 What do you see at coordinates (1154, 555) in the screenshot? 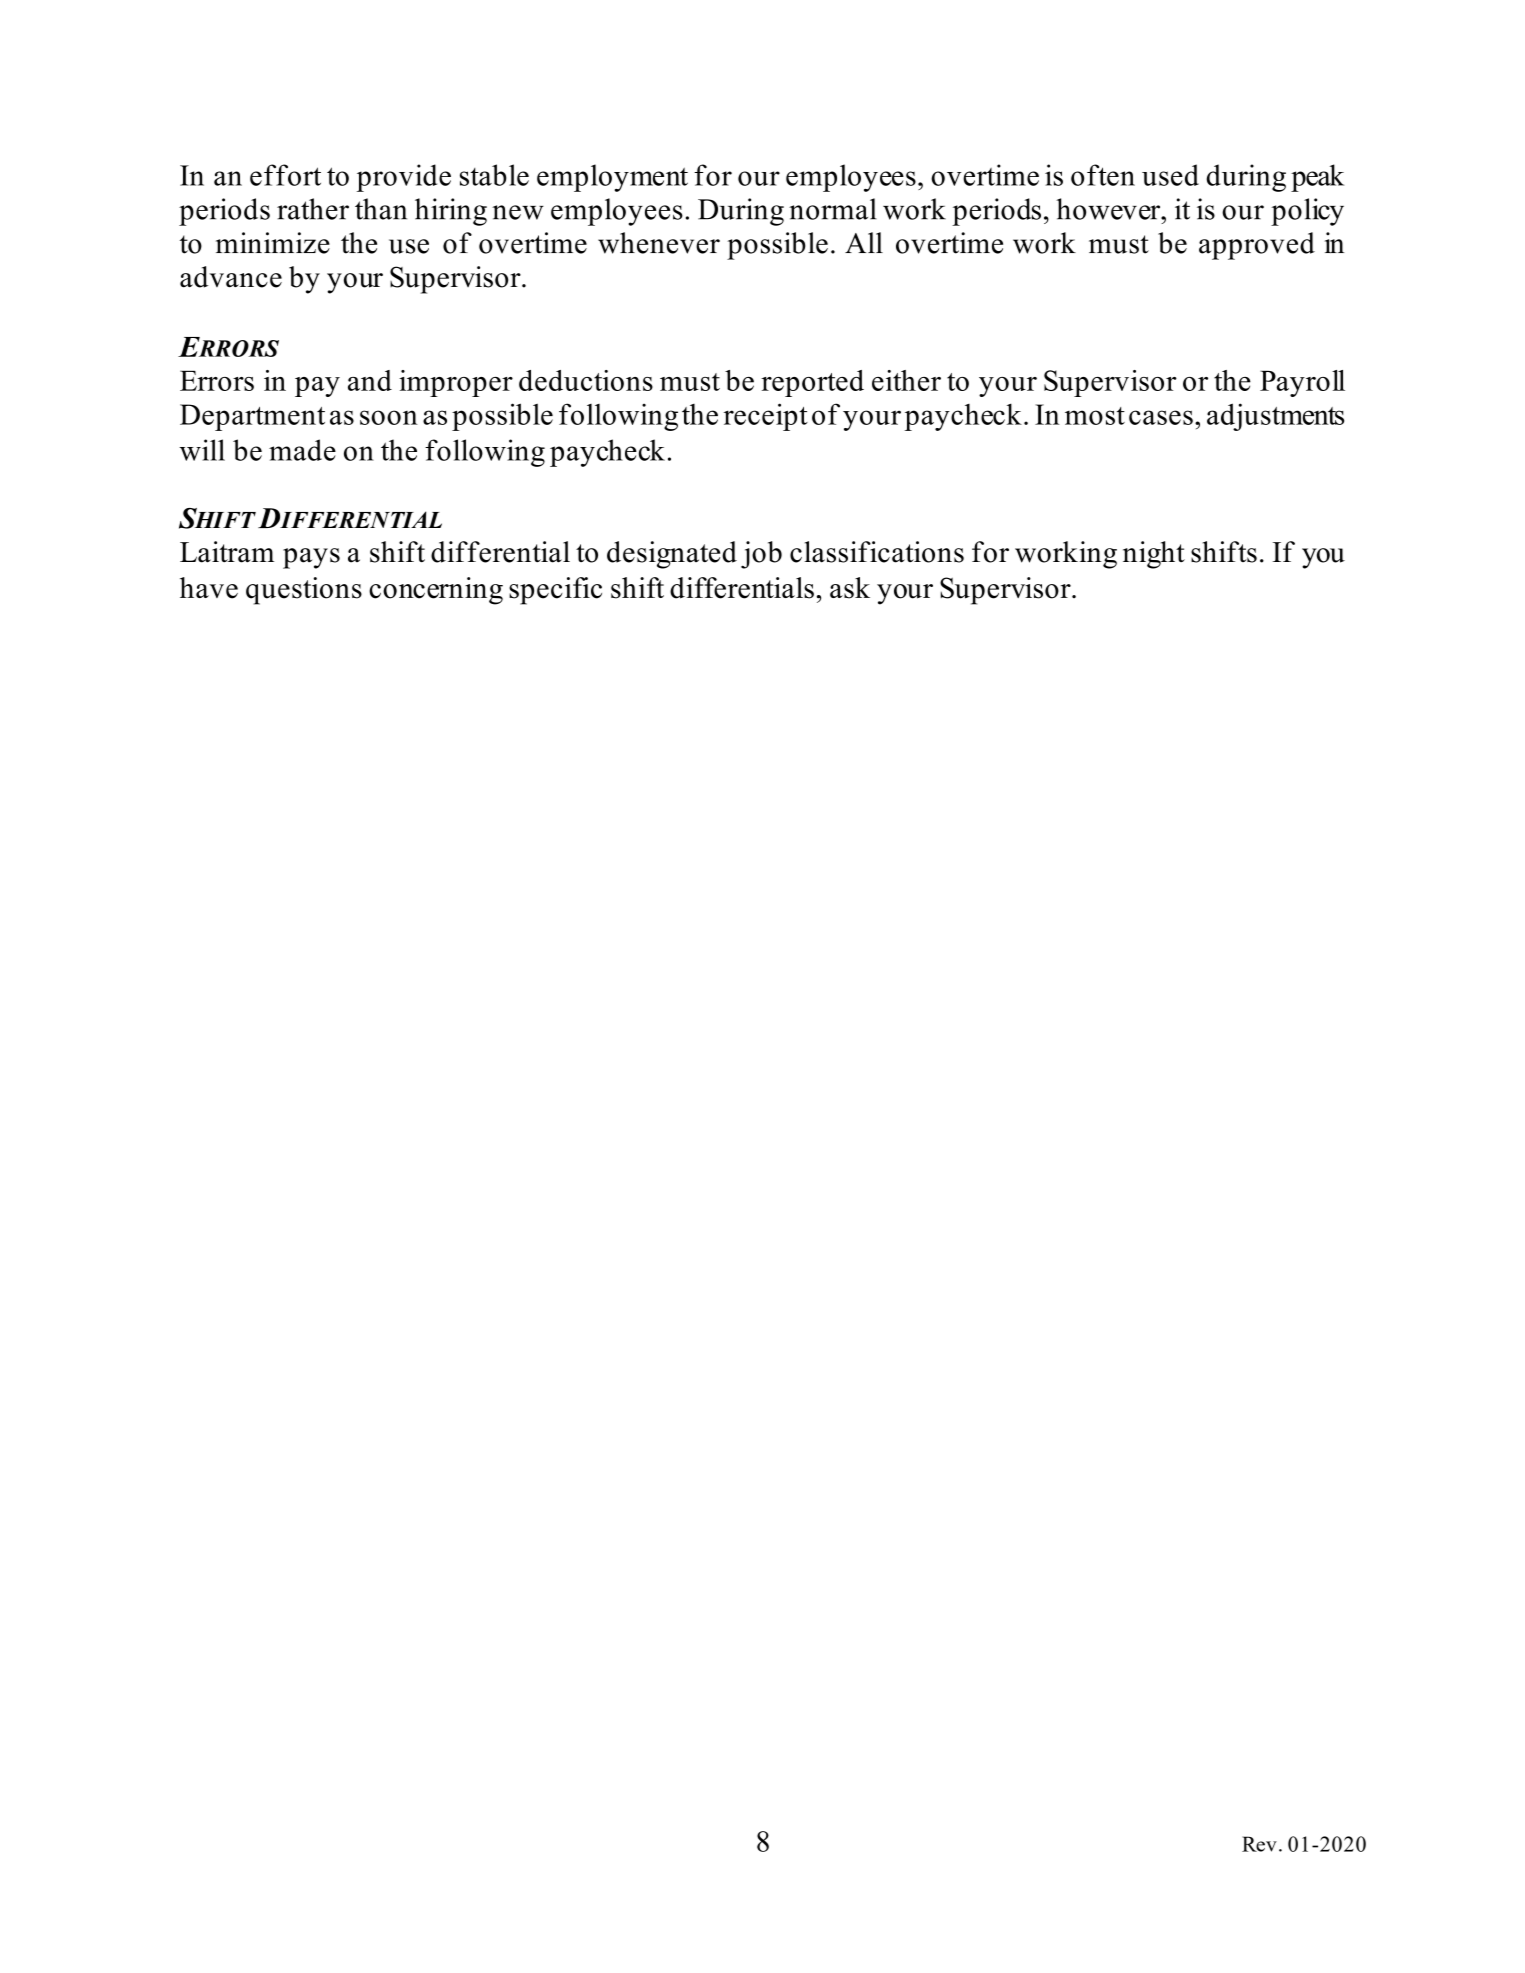
I see `night` at bounding box center [1154, 555].
